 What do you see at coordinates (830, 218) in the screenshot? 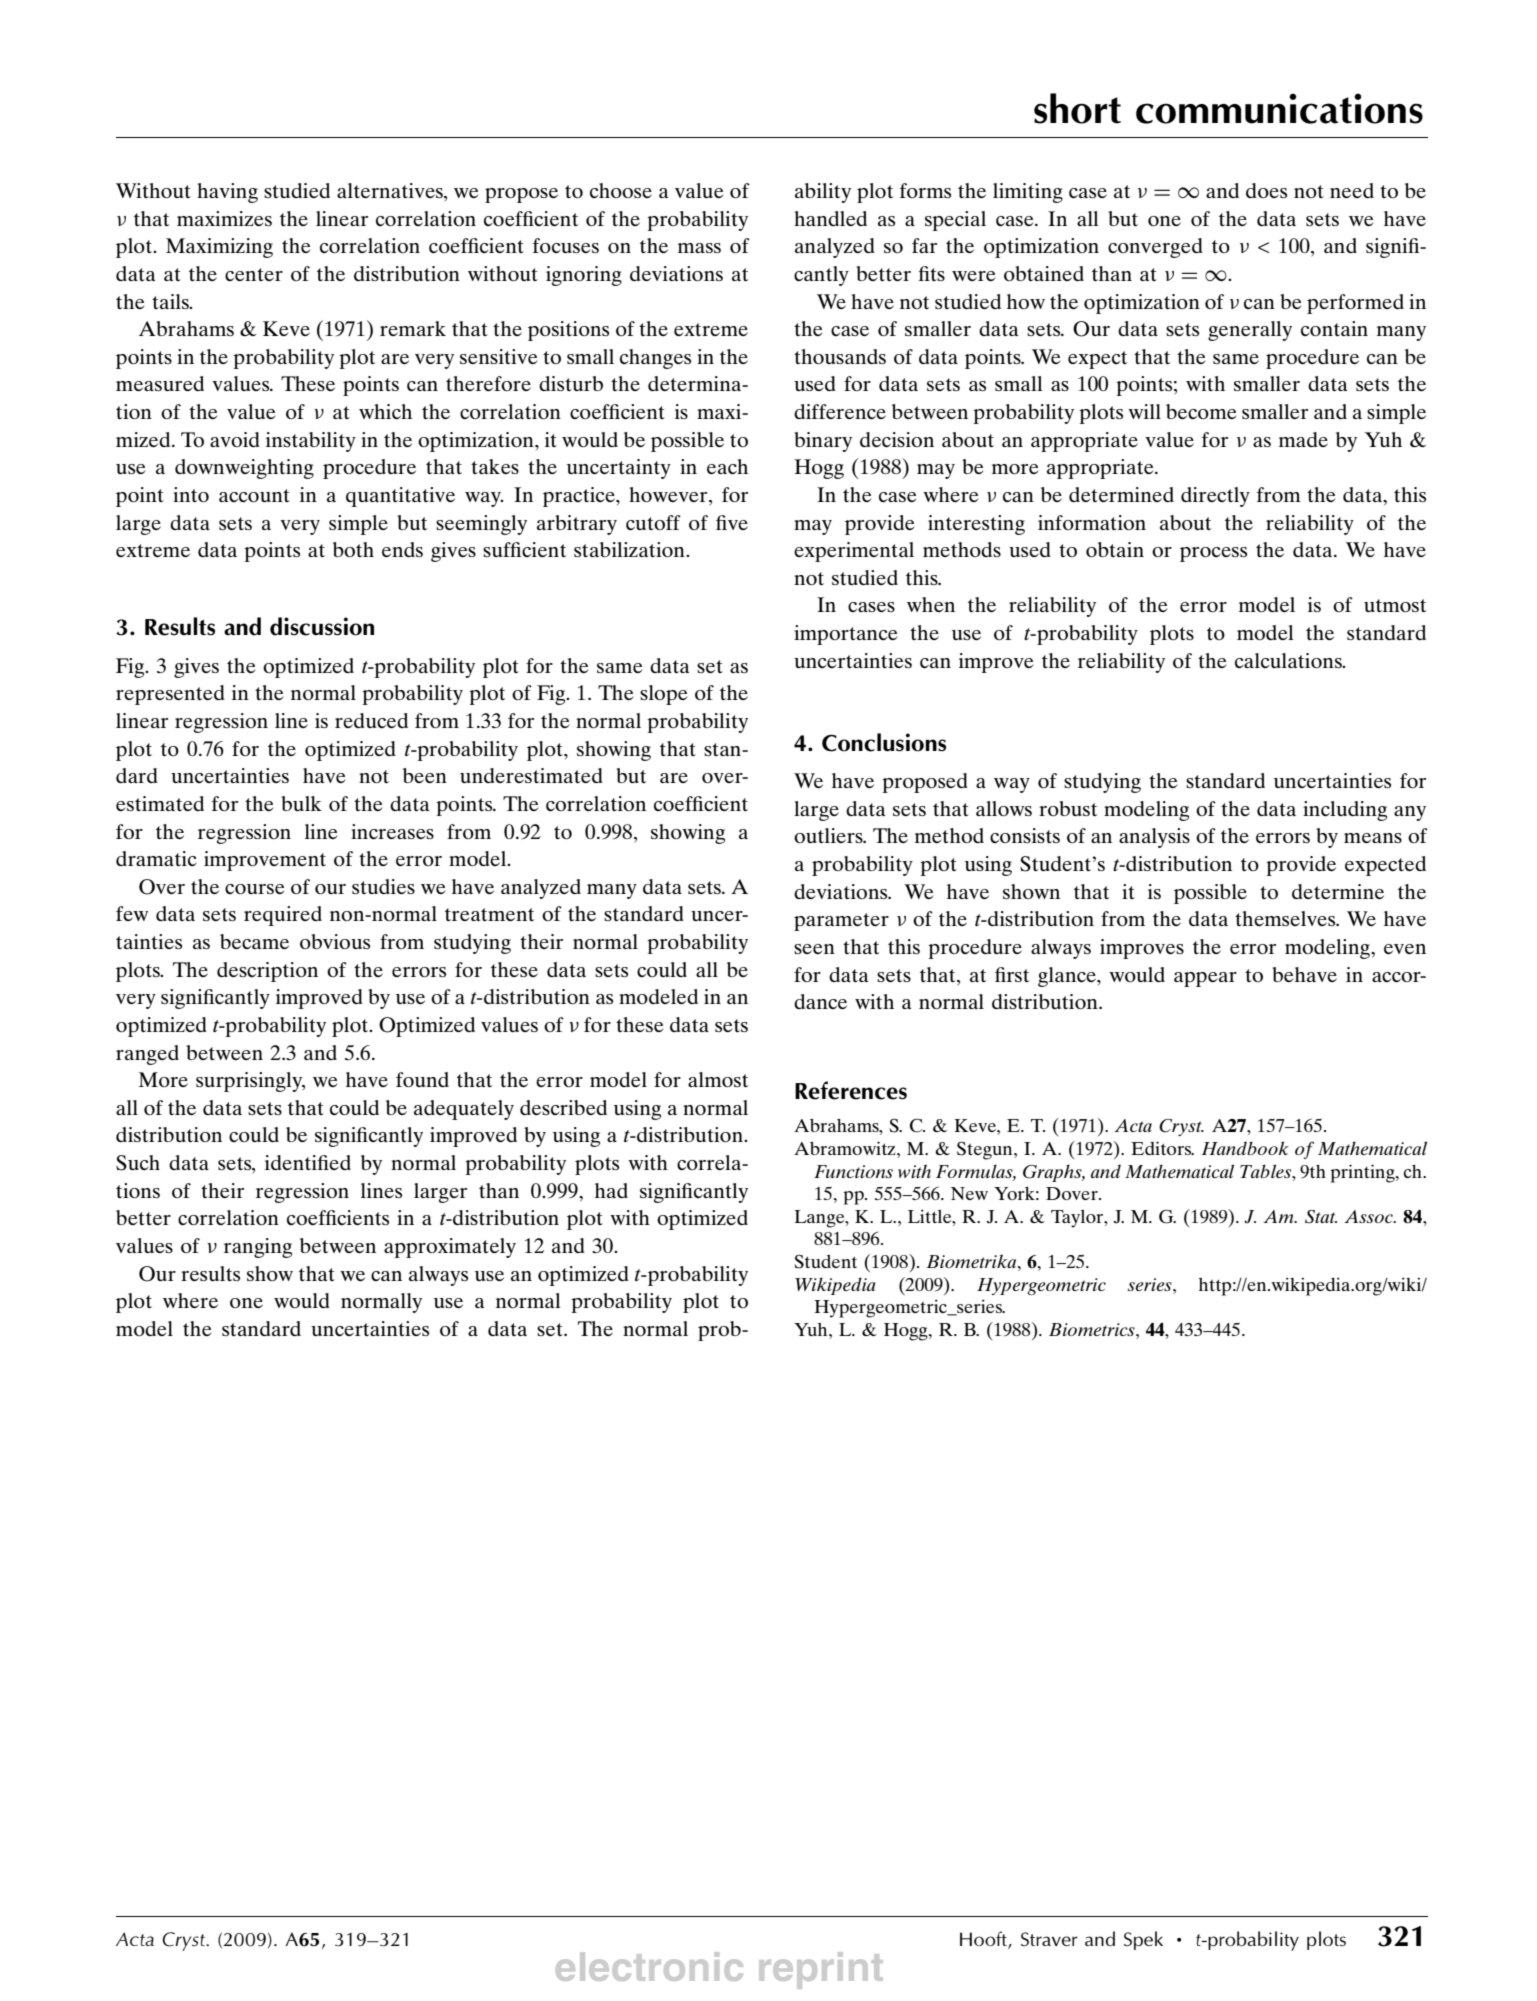
I see `handled` at bounding box center [830, 218].
